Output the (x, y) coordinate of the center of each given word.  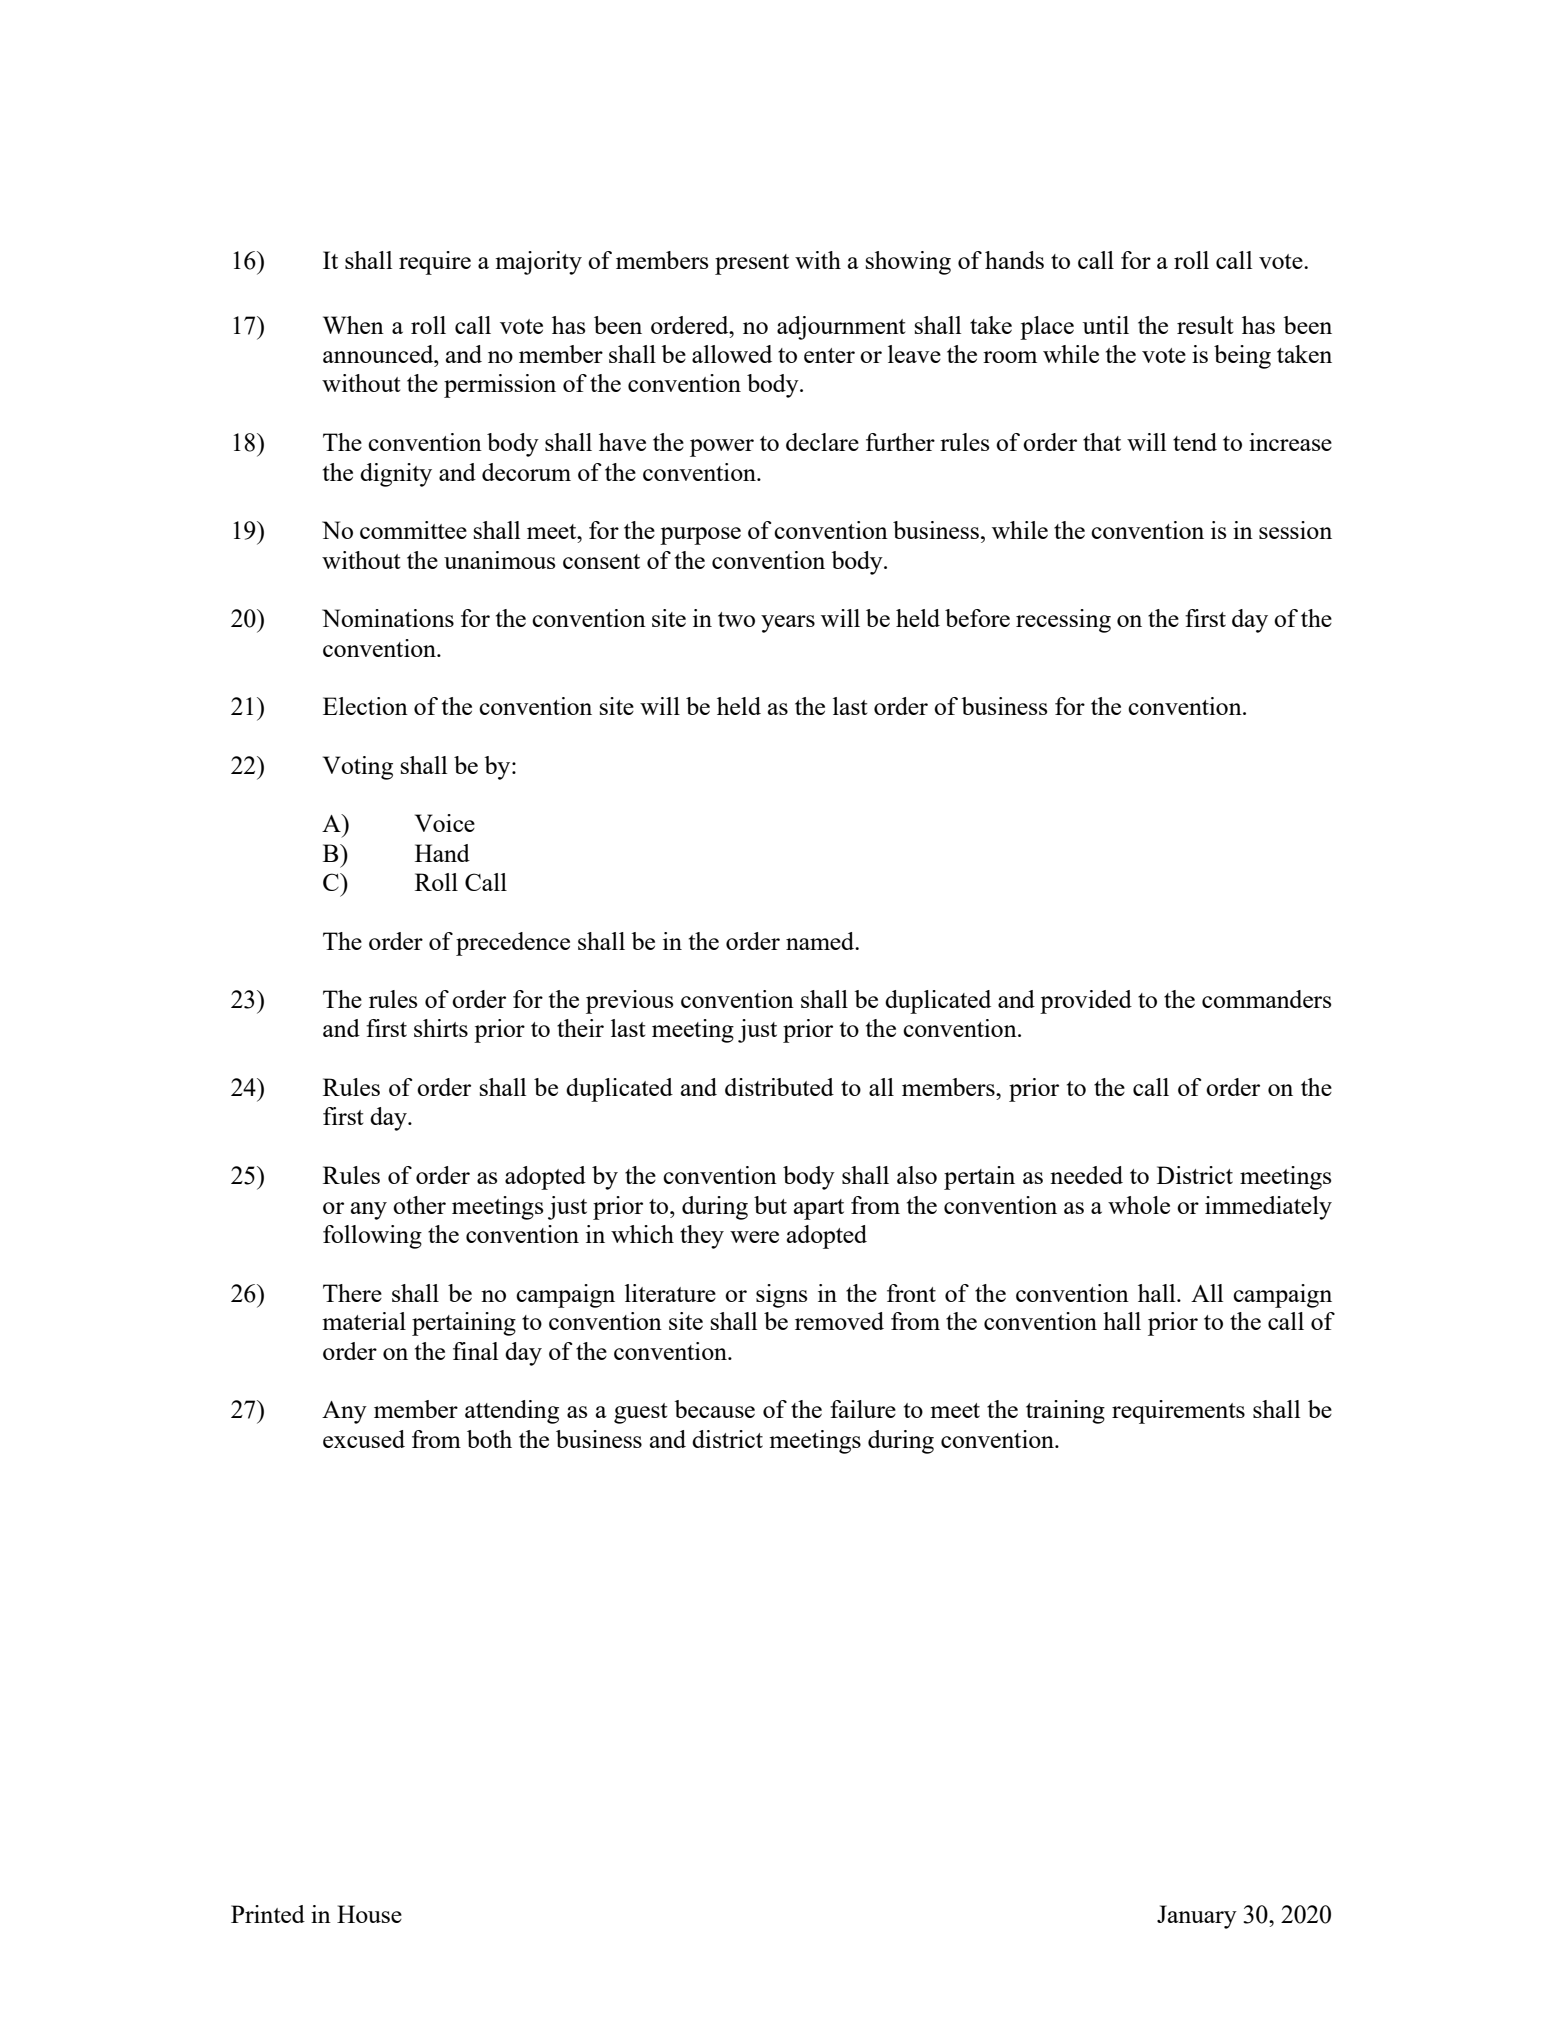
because (714, 1409)
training (1065, 1412)
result (1205, 325)
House (369, 1914)
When (353, 325)
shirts (441, 1028)
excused (364, 1439)
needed (1086, 1175)
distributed (779, 1087)
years (788, 624)
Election (365, 706)
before (977, 618)
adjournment (841, 328)
